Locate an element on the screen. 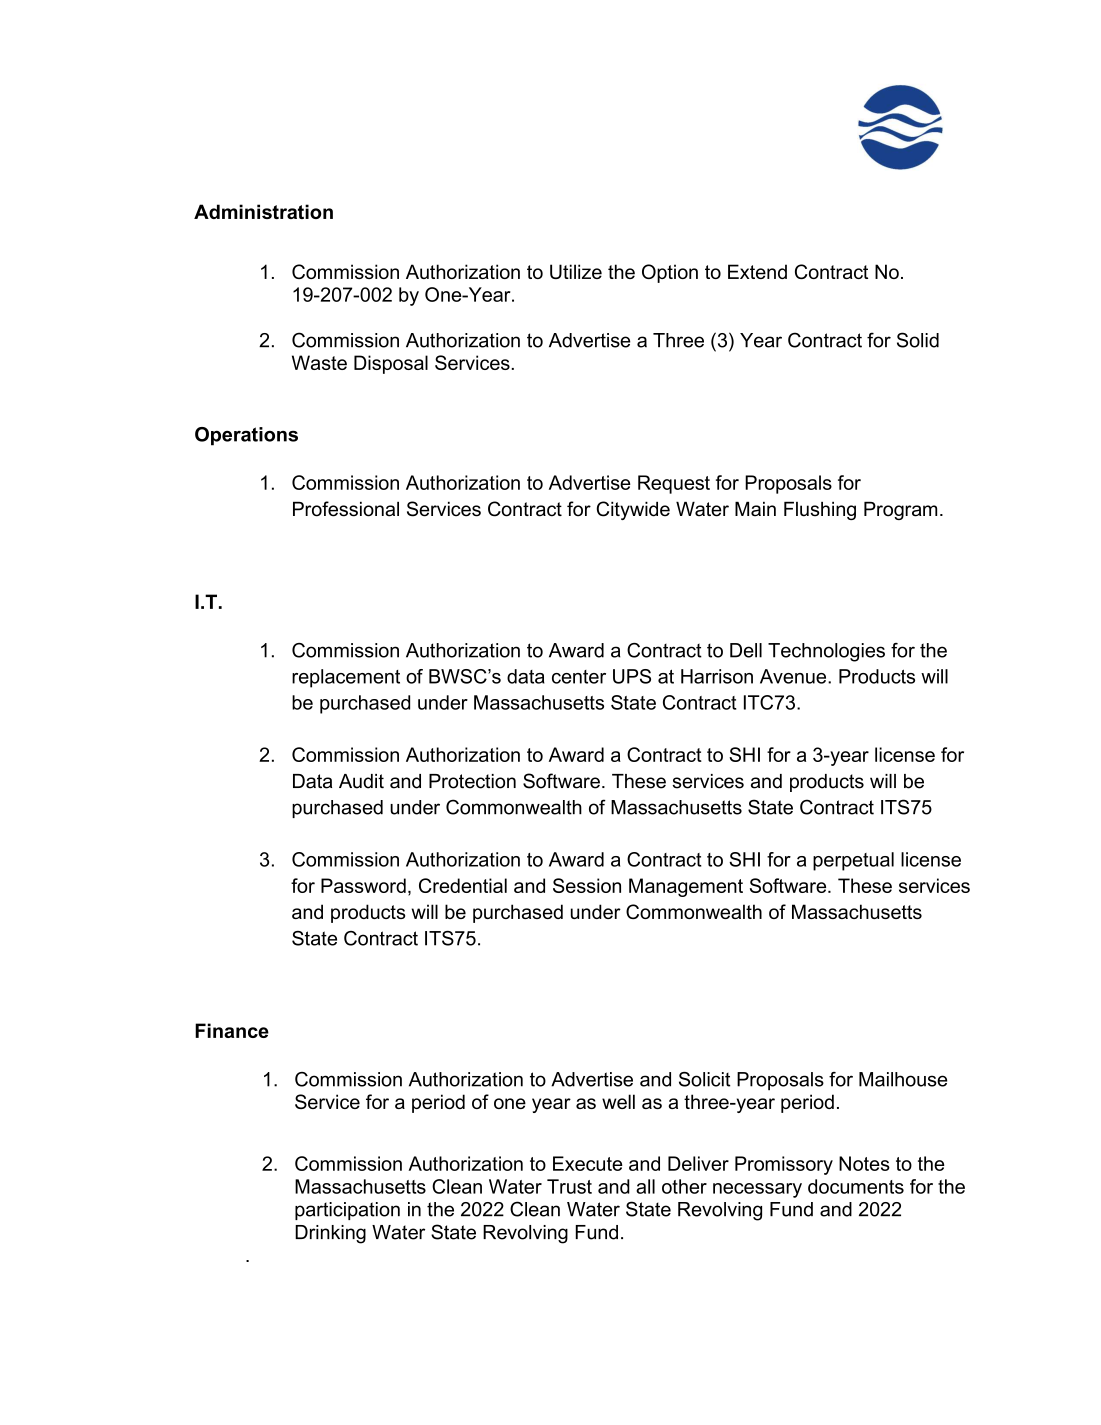 The image size is (1101, 1425). Professional is located at coordinates (346, 509).
